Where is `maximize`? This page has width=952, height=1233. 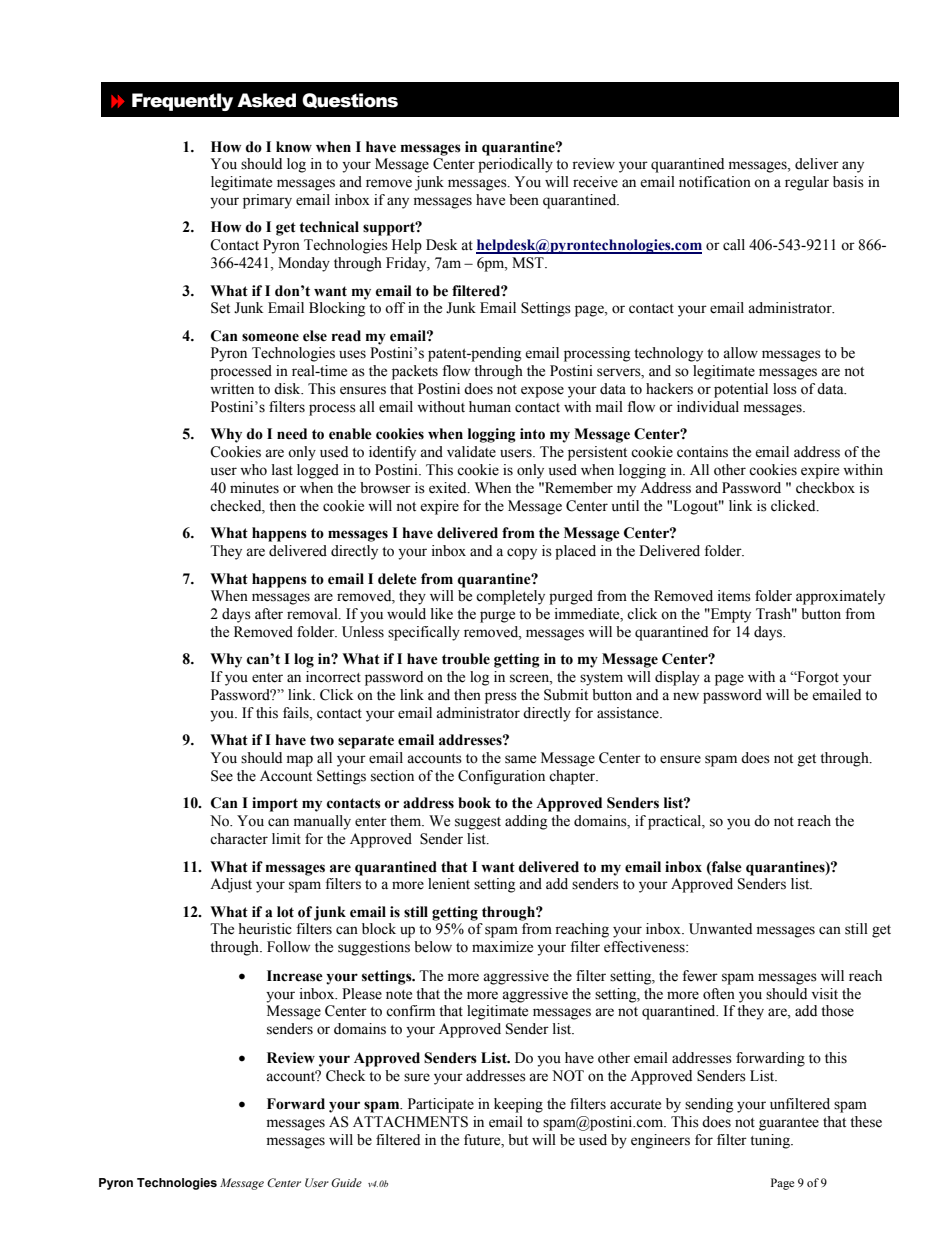
maximize is located at coordinates (502, 947).
